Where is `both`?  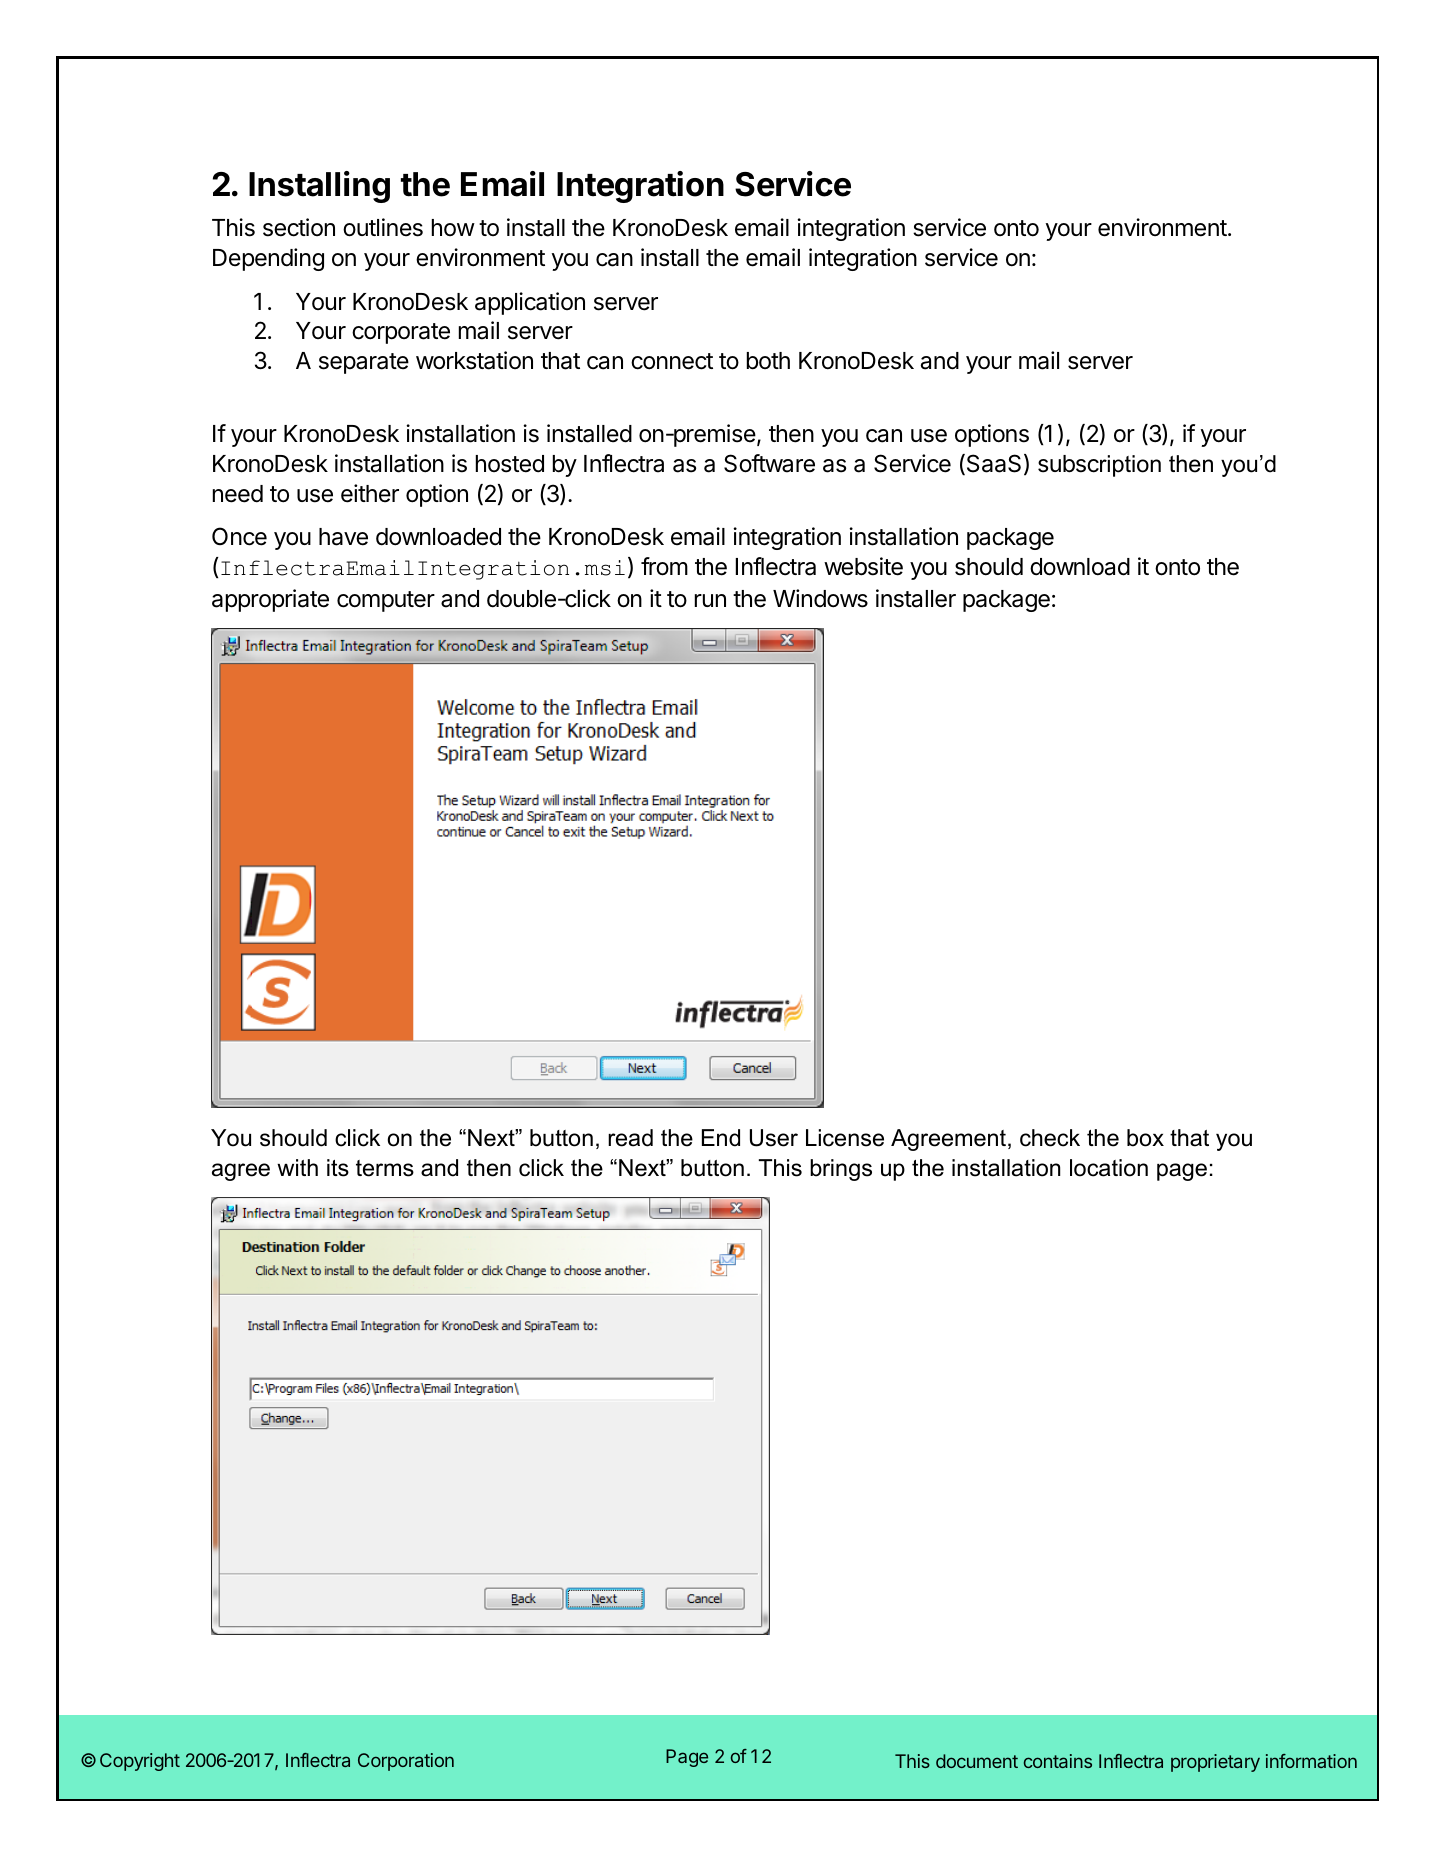 both is located at coordinates (768, 361).
